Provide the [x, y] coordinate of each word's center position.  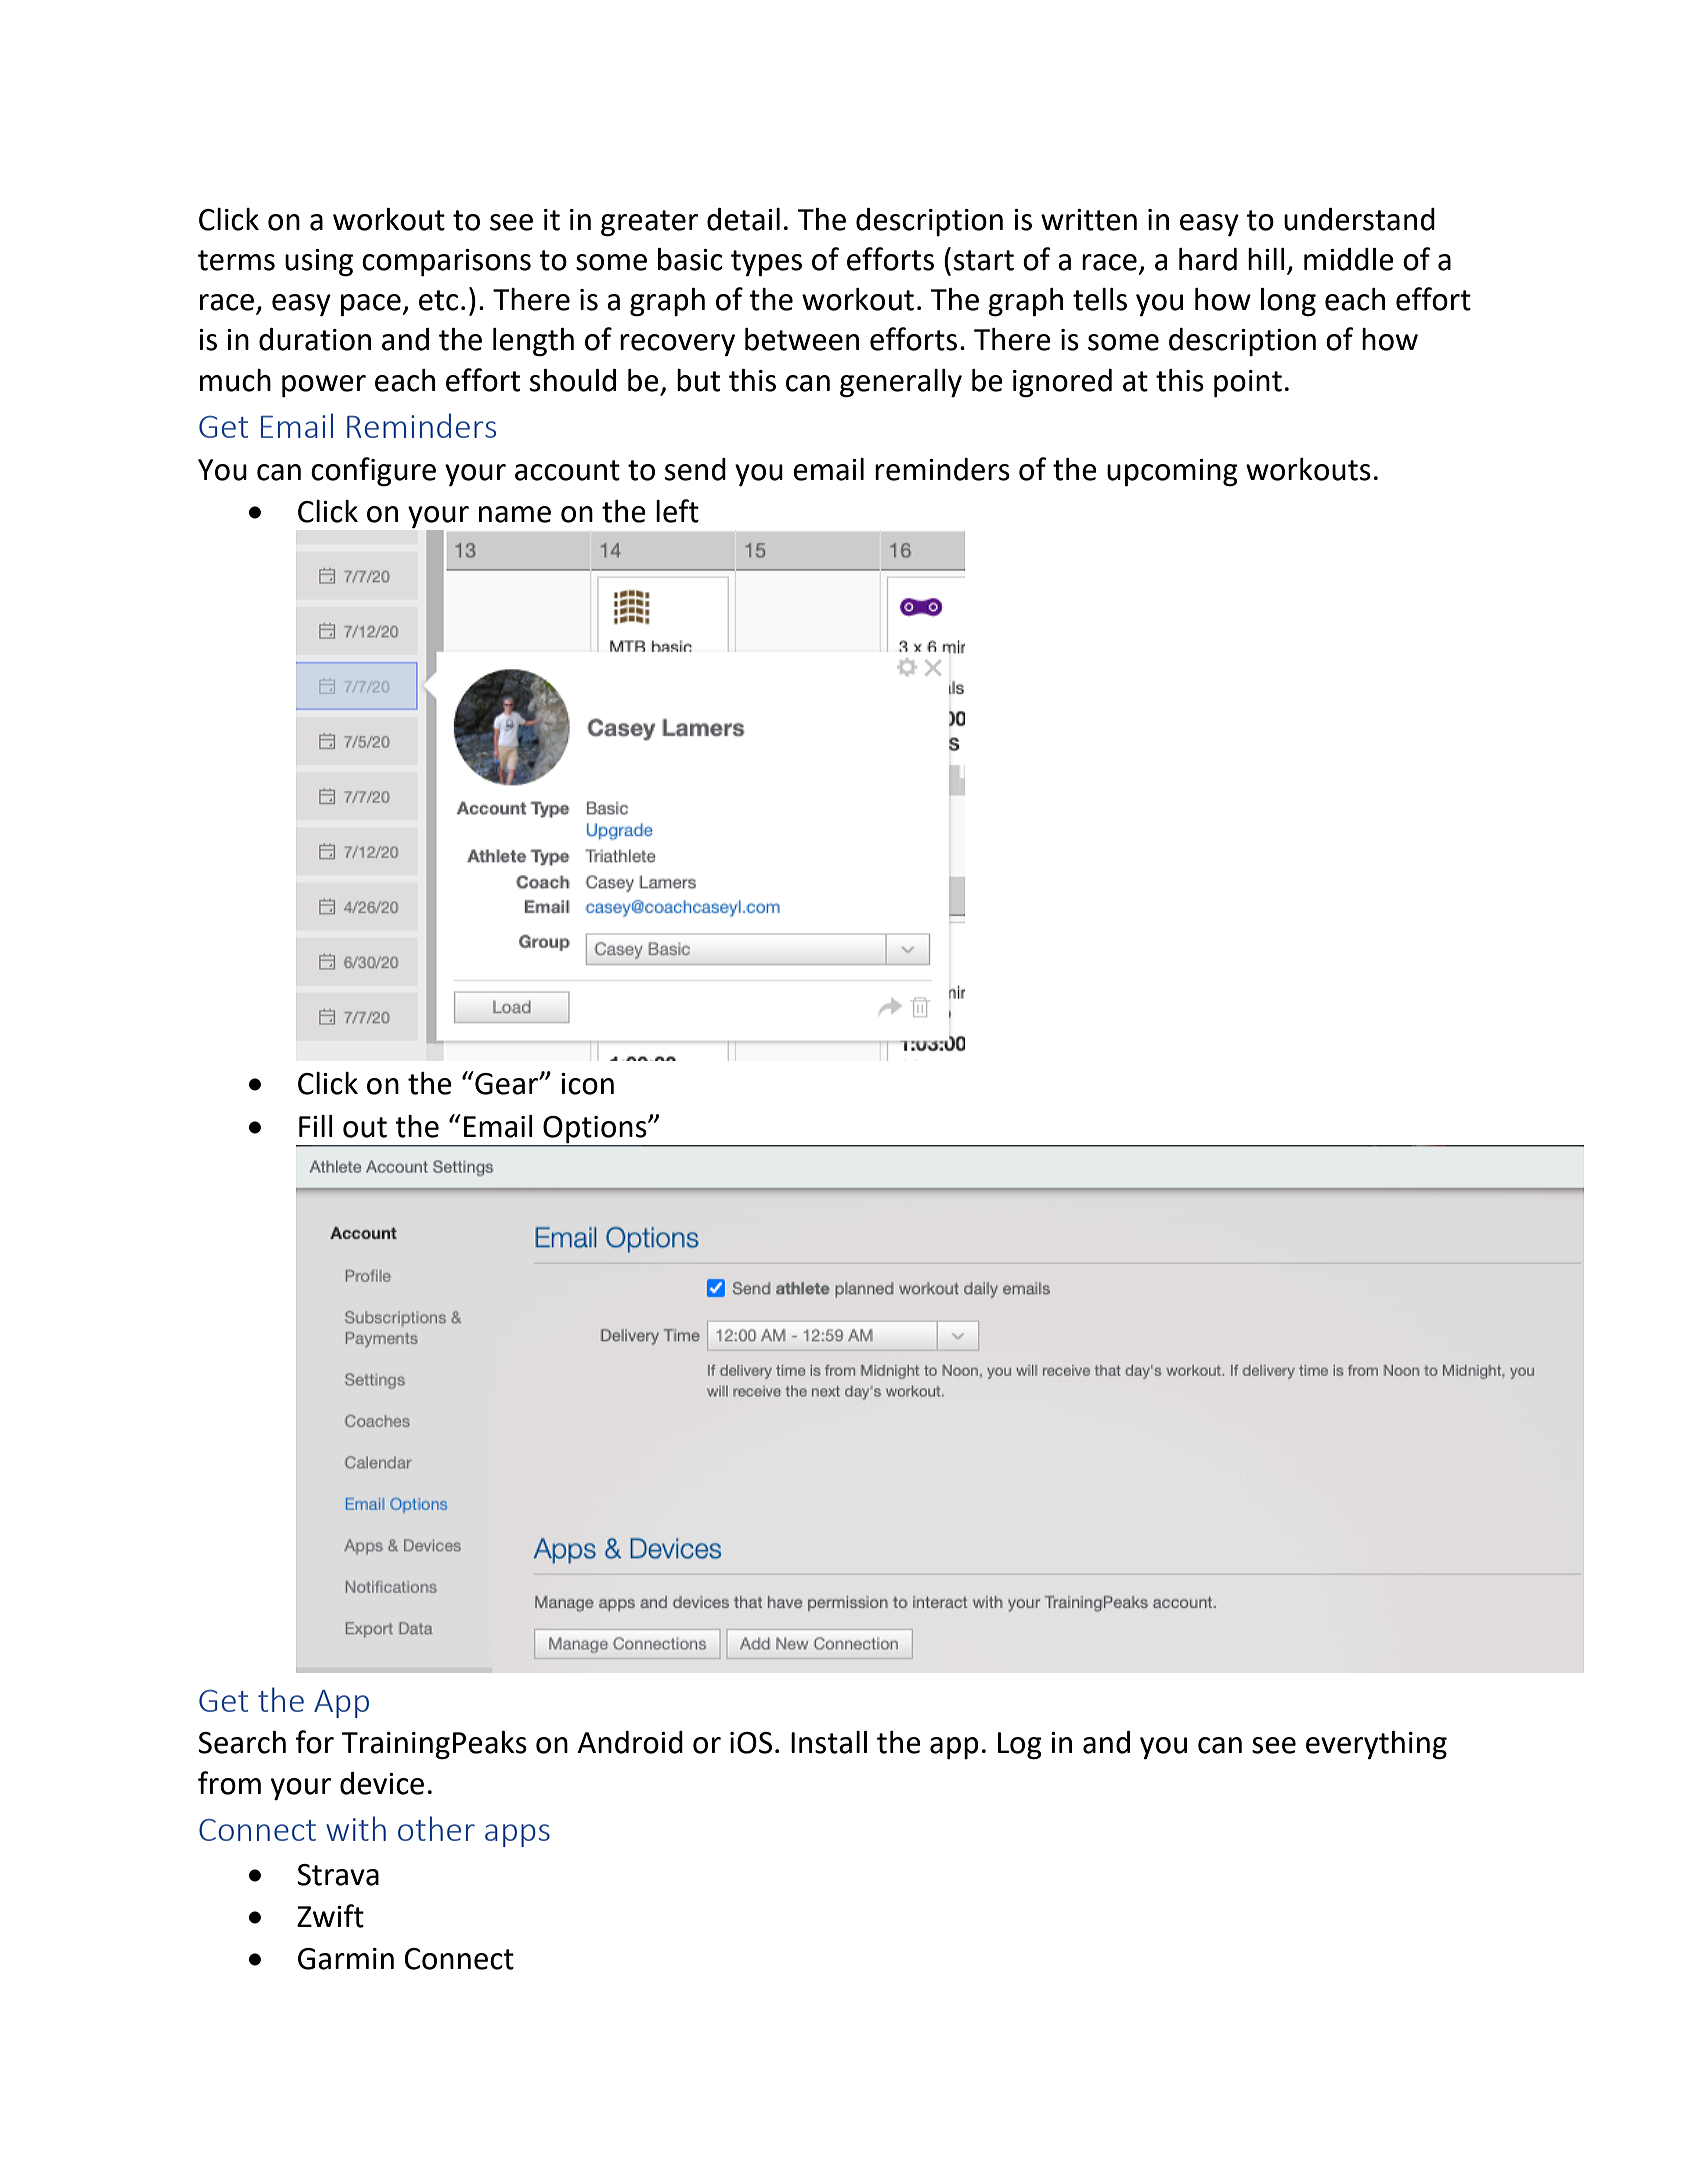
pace [372, 305]
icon [587, 1084]
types [766, 263]
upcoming [1172, 473]
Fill [316, 1126]
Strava [338, 1875]
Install [829, 1742]
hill [1266, 259]
